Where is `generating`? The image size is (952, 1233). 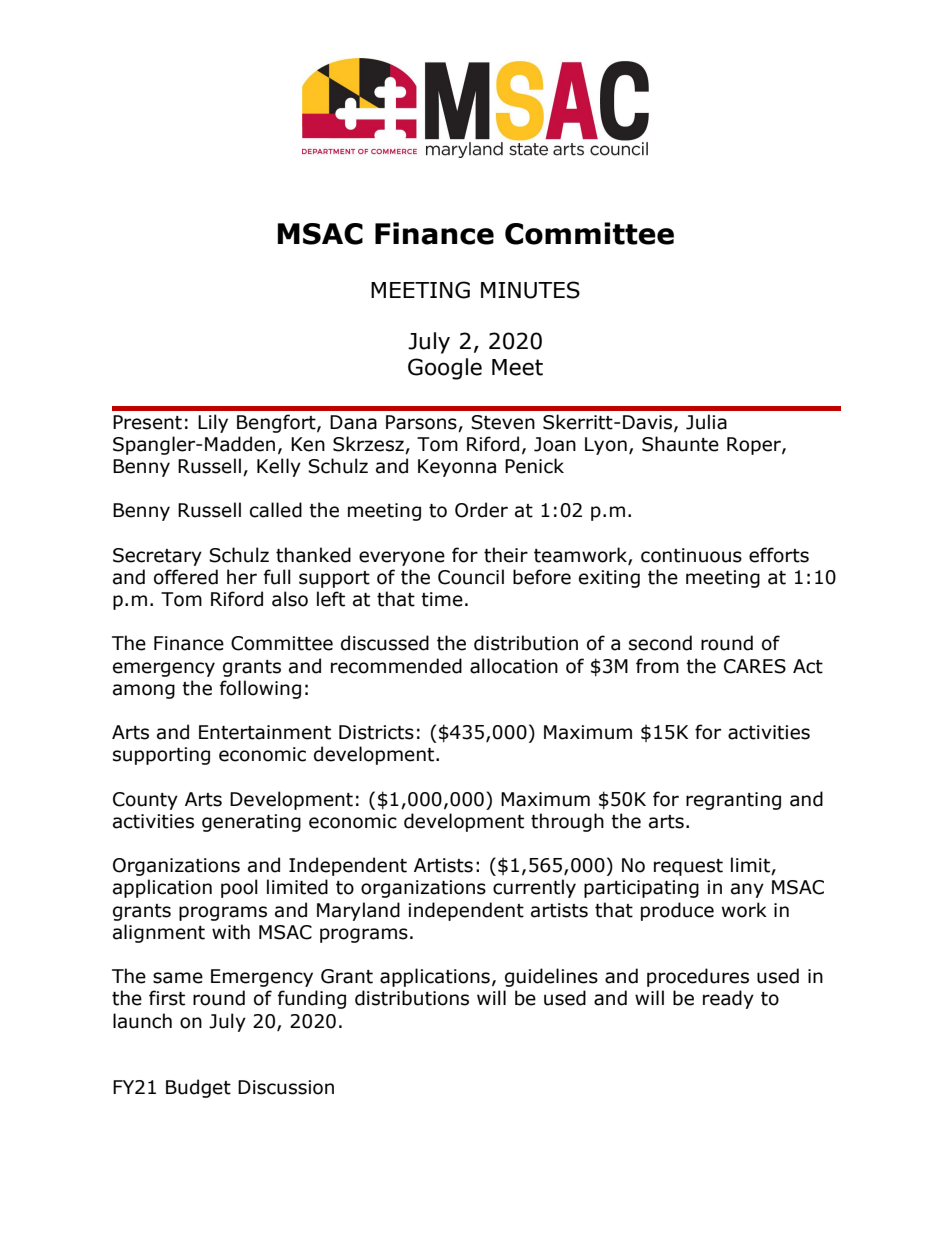
generating is located at coordinates (251, 823).
